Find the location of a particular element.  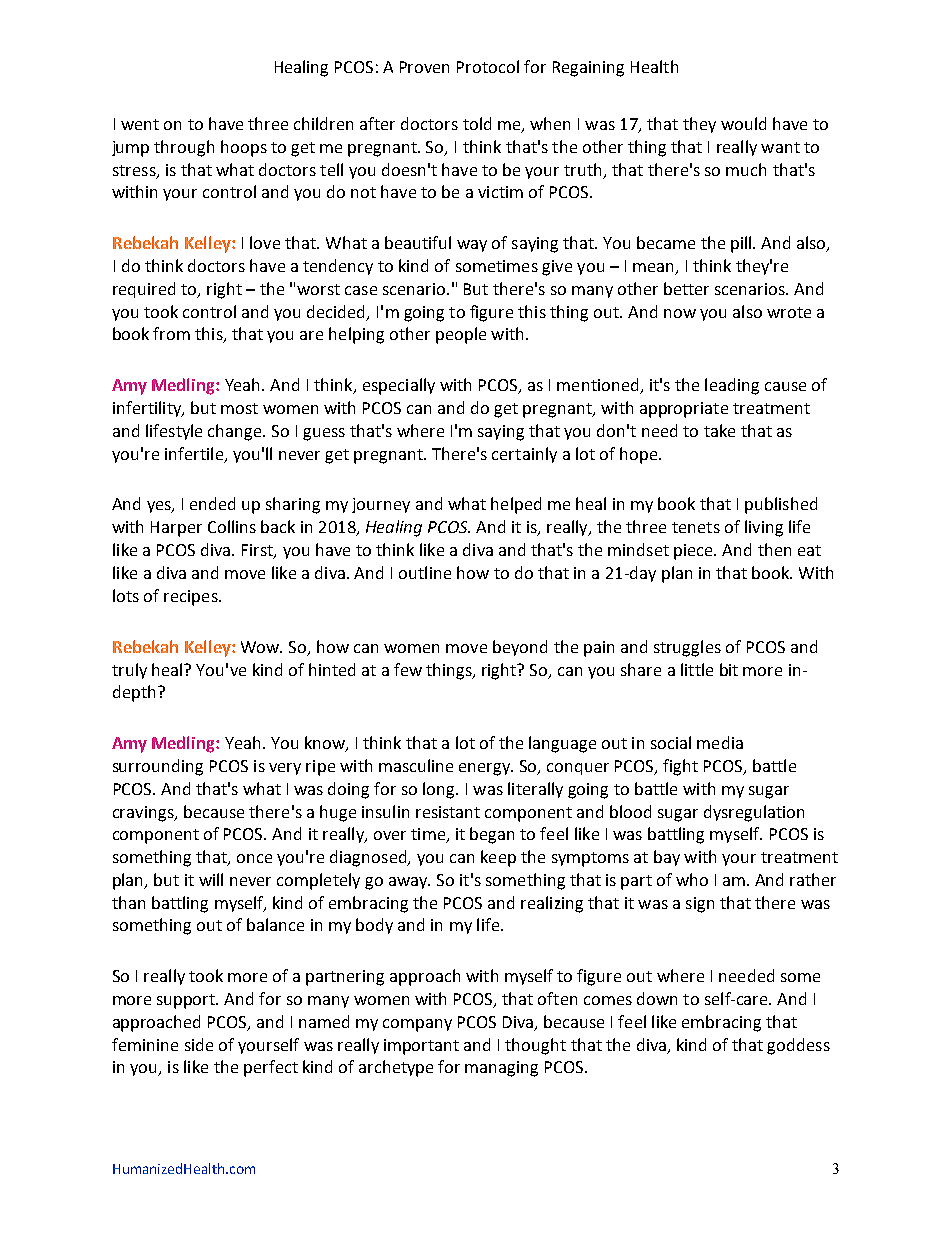

through is located at coordinates (184, 148).
